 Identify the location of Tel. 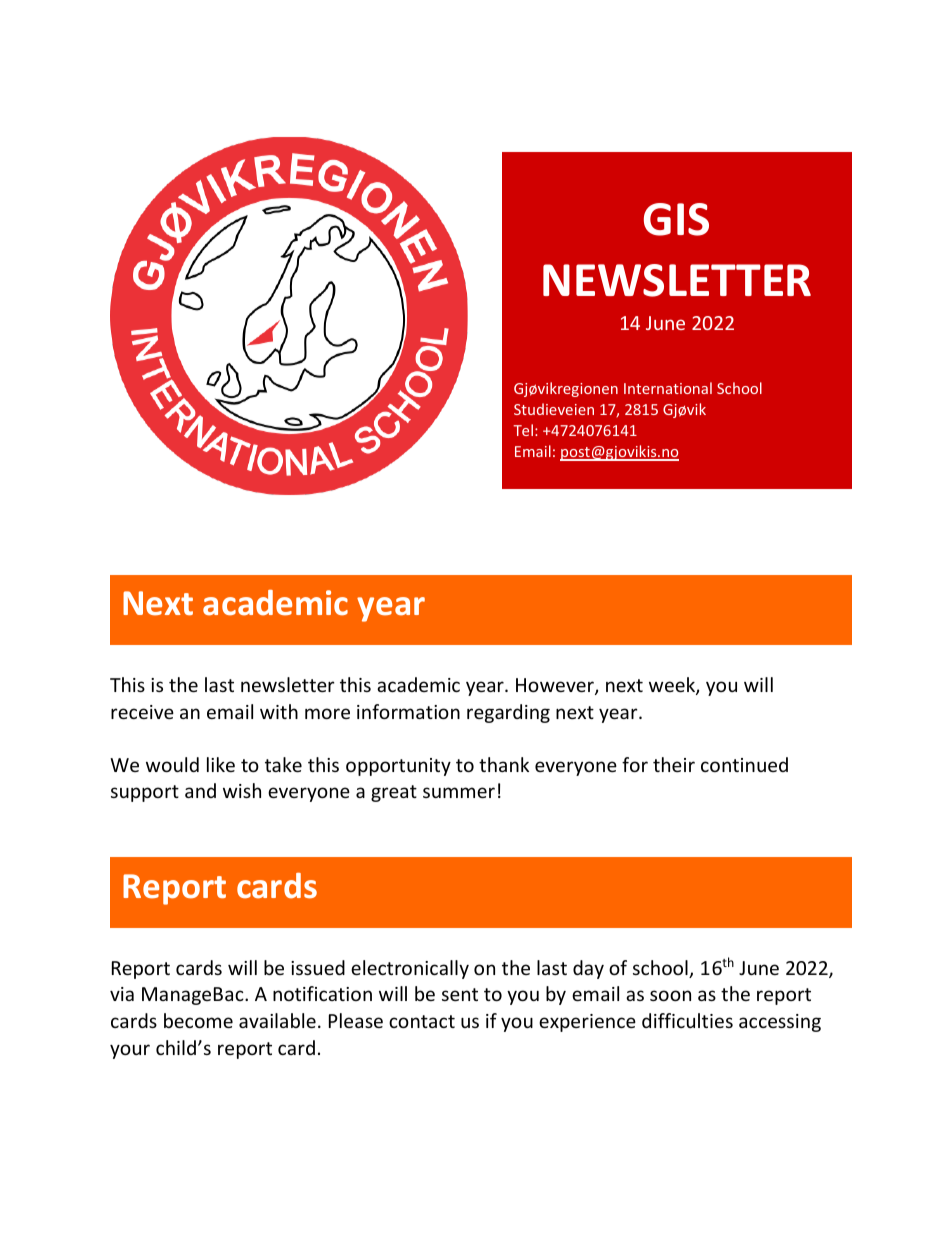
(523, 430).
